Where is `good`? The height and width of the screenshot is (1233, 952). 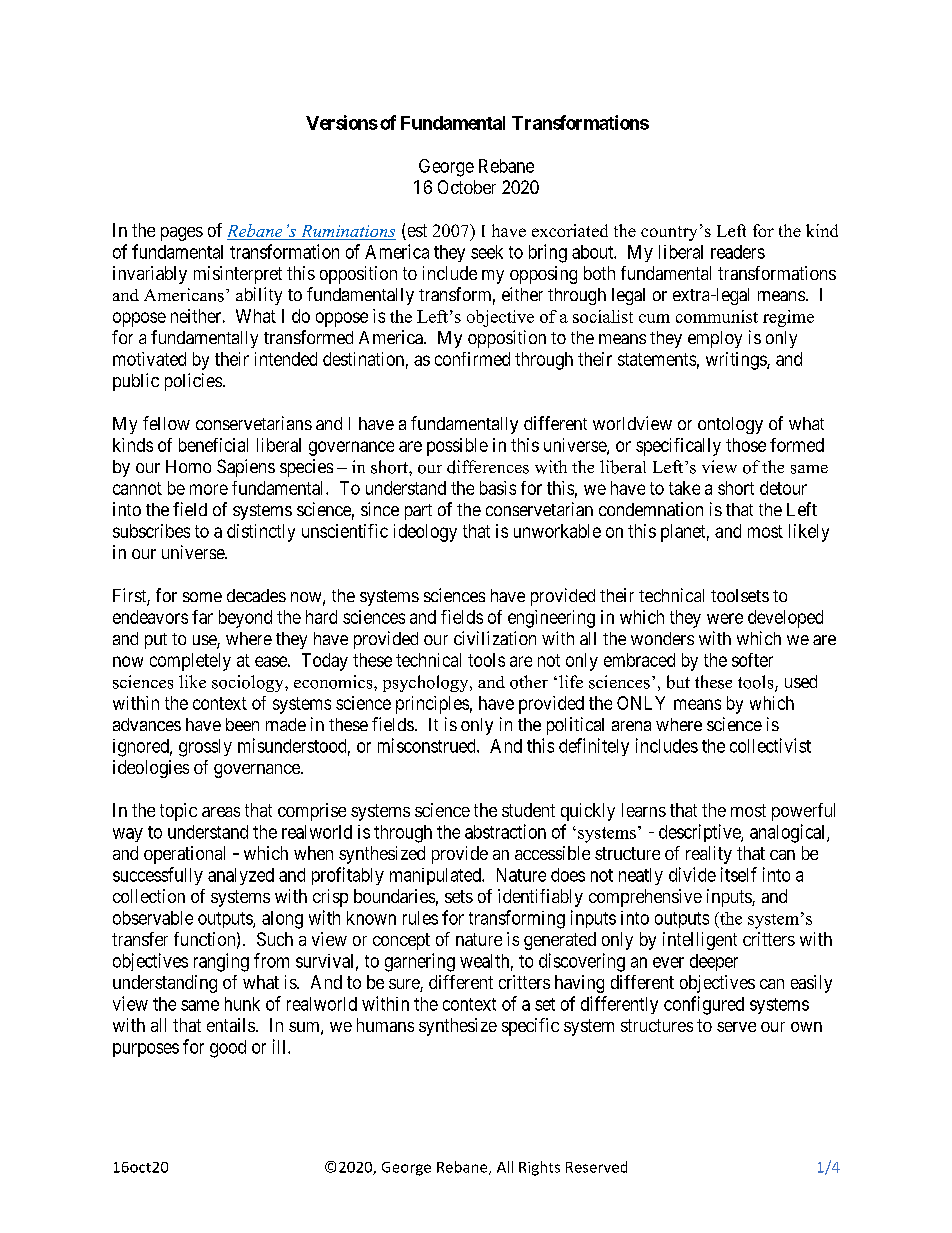
good is located at coordinates (228, 1049).
